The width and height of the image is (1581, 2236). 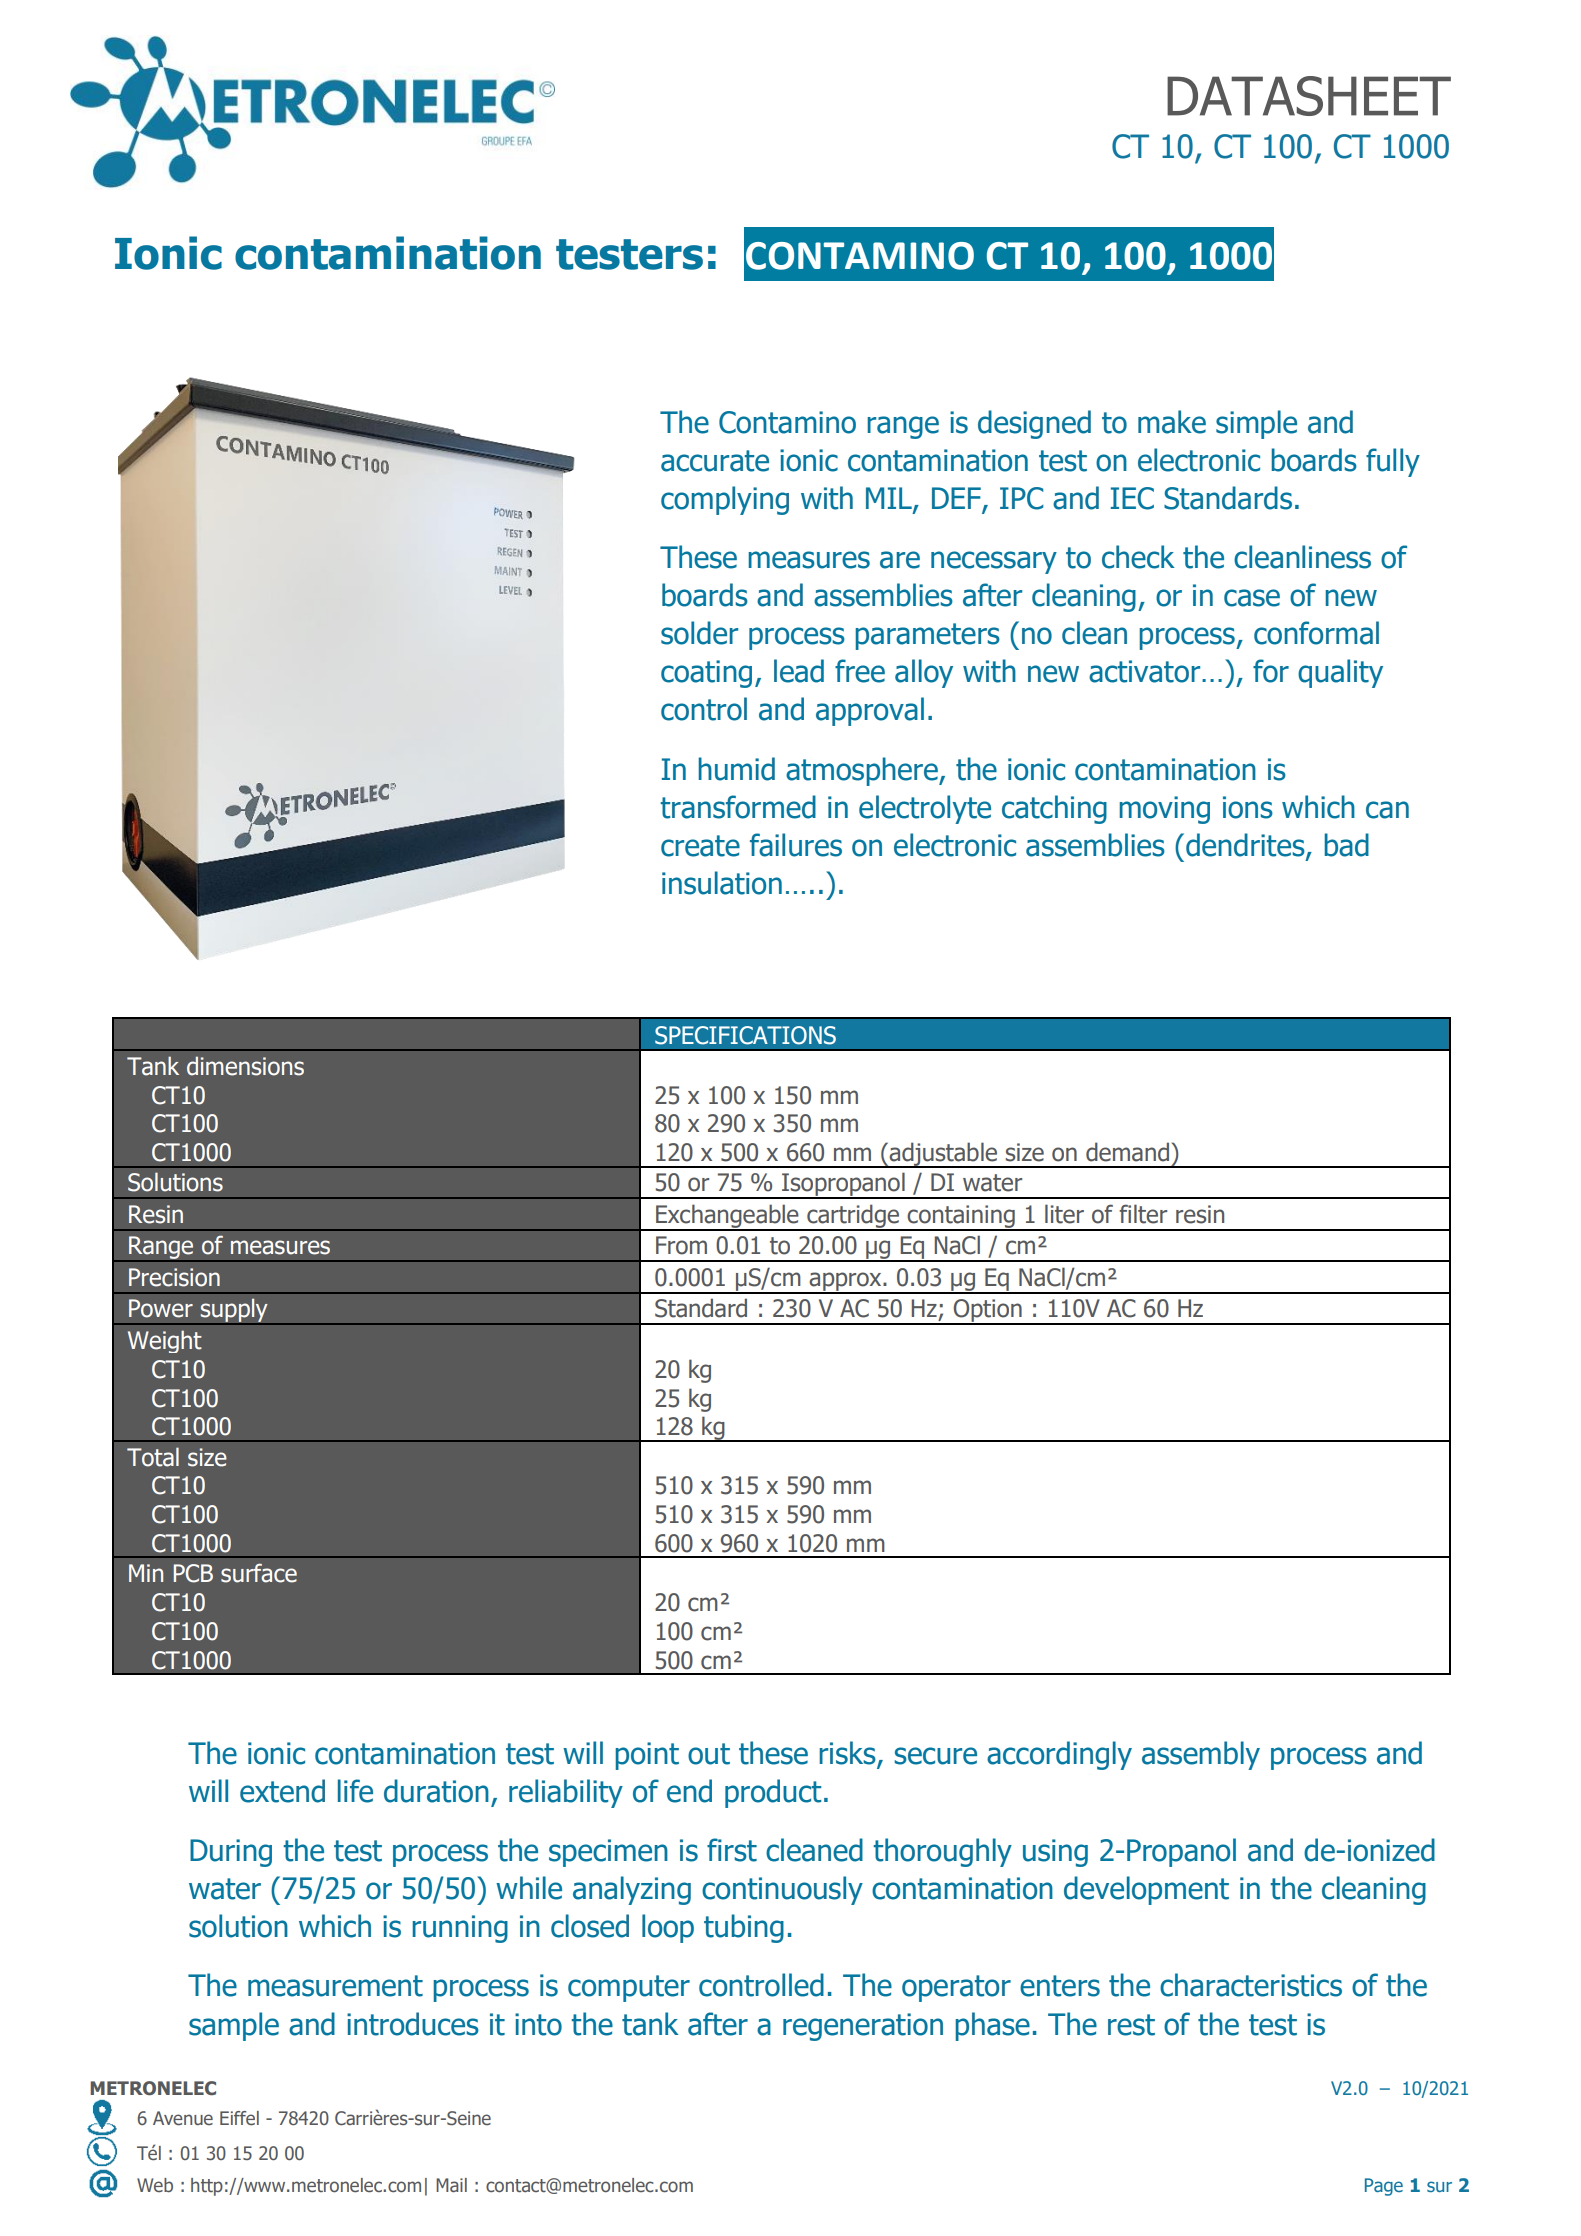 What do you see at coordinates (863, 2027) in the image?
I see `regeneration` at bounding box center [863, 2027].
